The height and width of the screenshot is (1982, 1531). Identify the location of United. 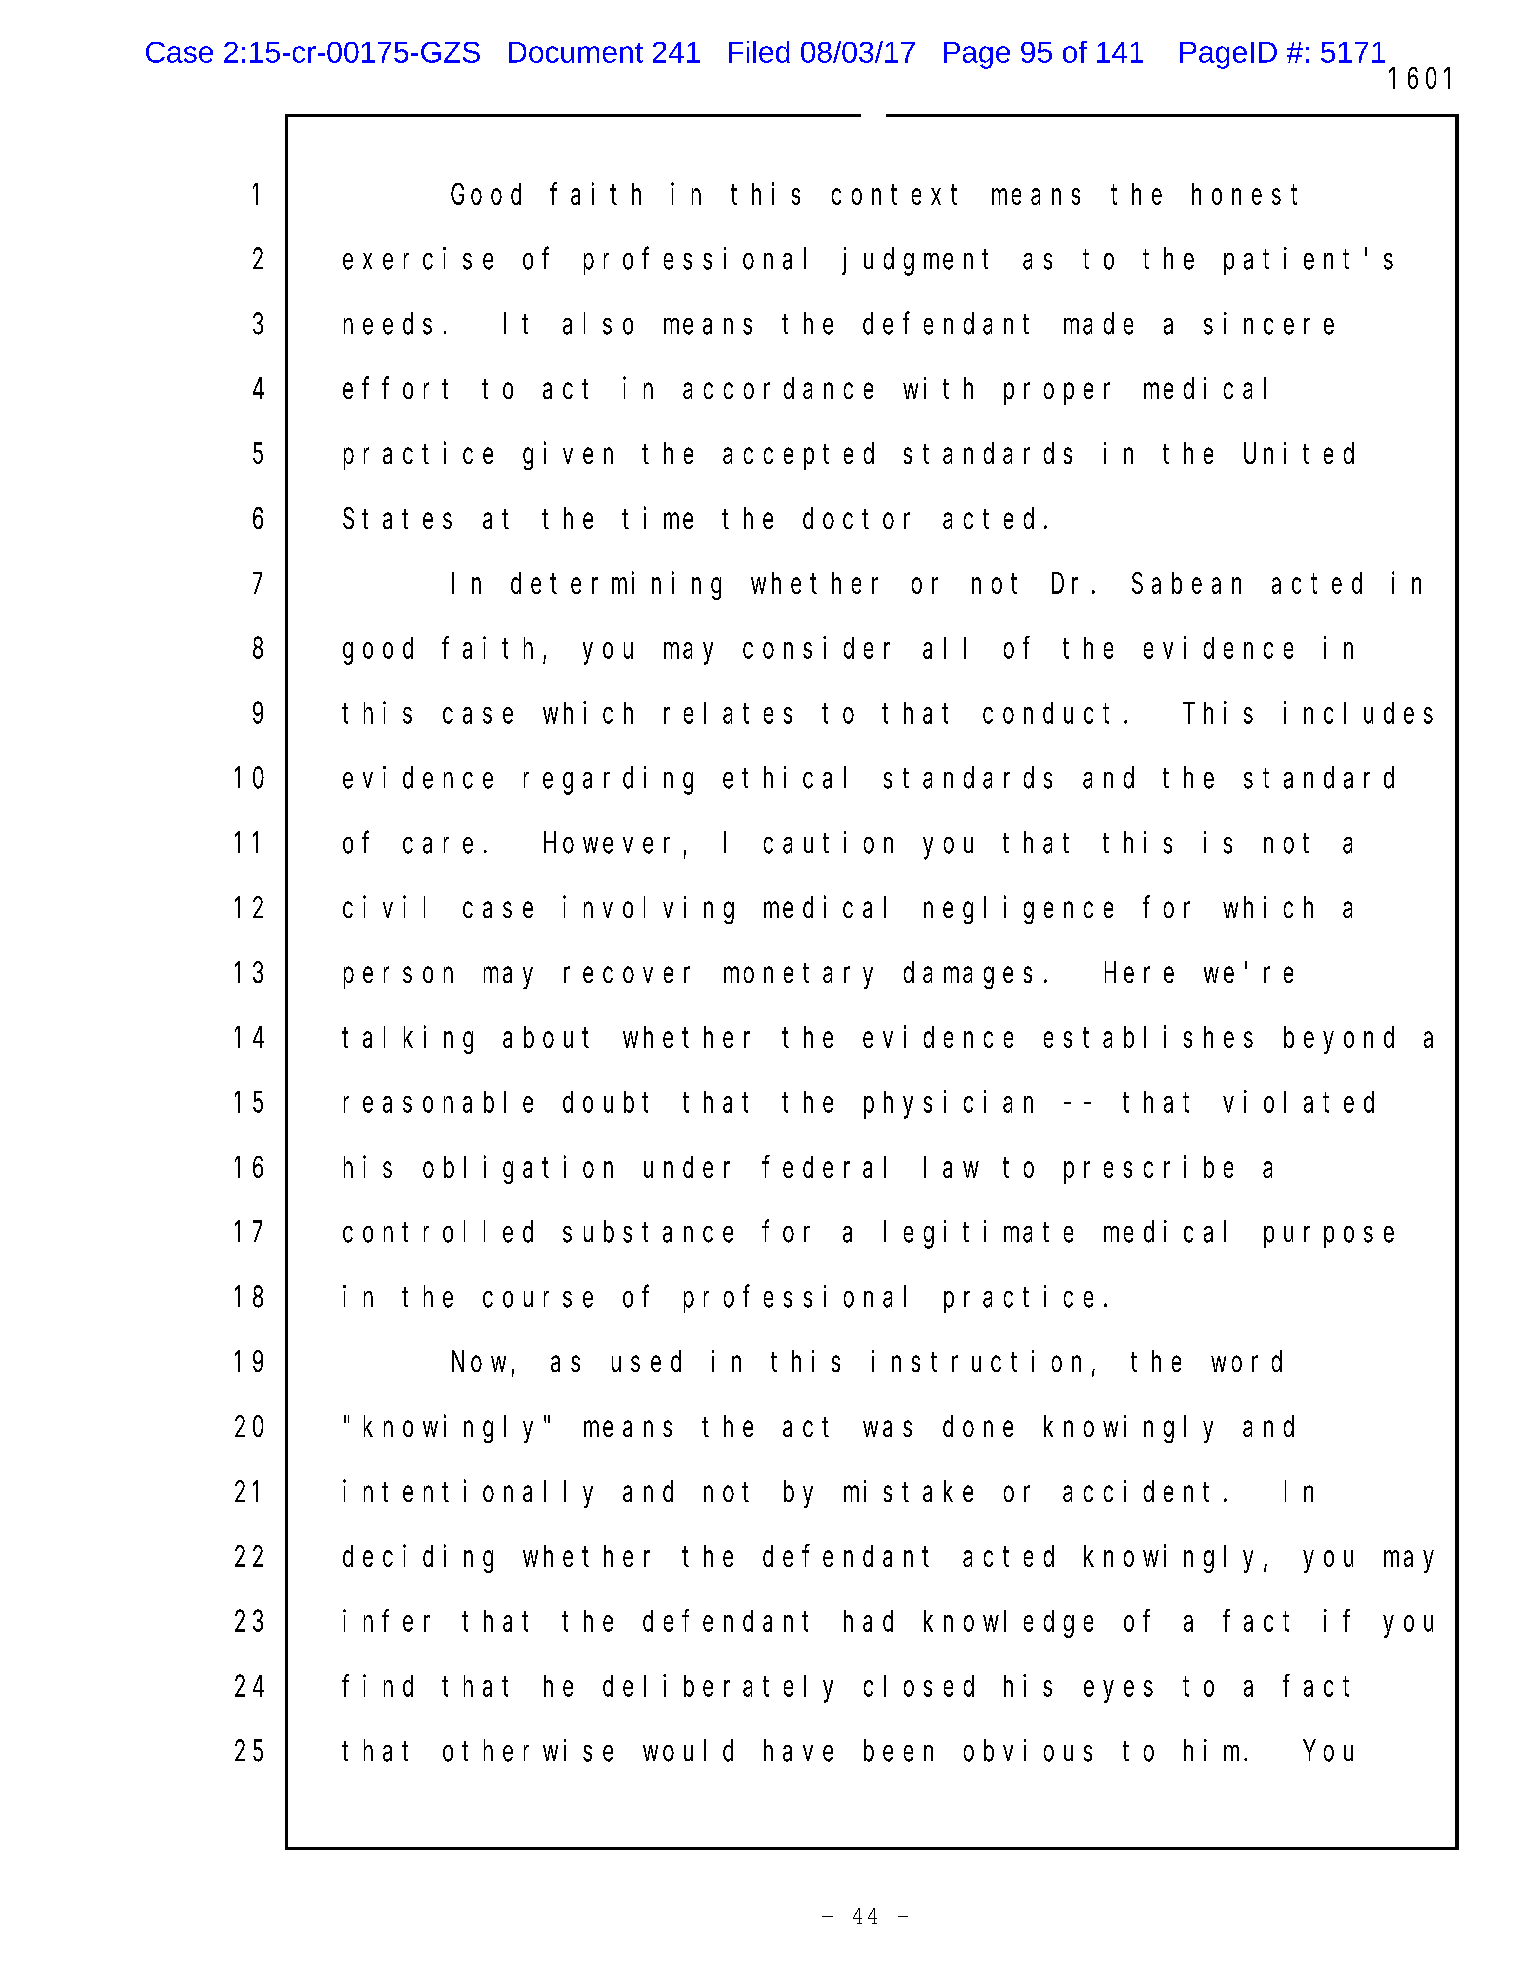
(1299, 453).
